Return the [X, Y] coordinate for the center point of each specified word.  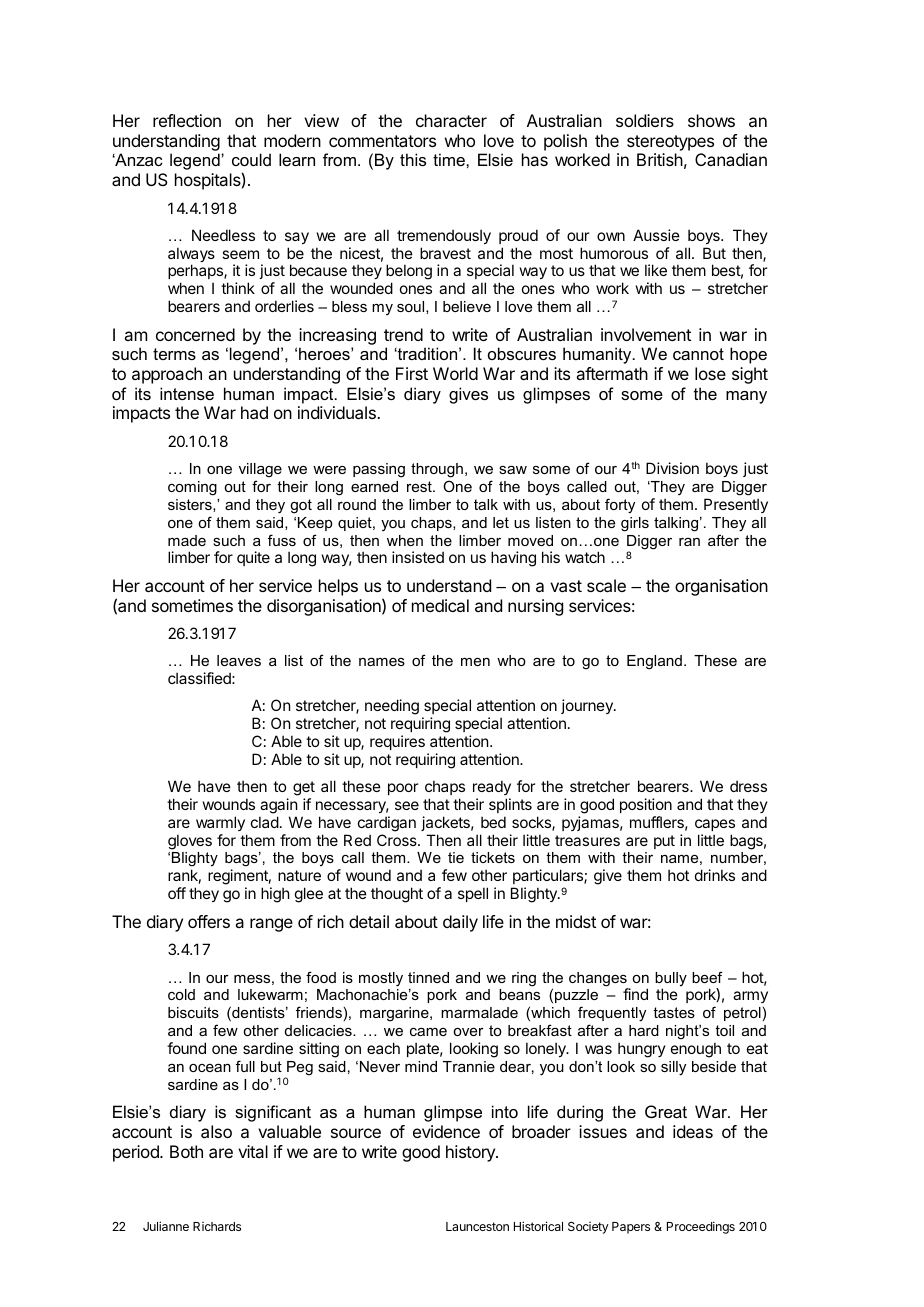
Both [186, 1151]
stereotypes [670, 143]
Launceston [477, 1226]
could [251, 159]
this [413, 159]
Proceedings [701, 1227]
